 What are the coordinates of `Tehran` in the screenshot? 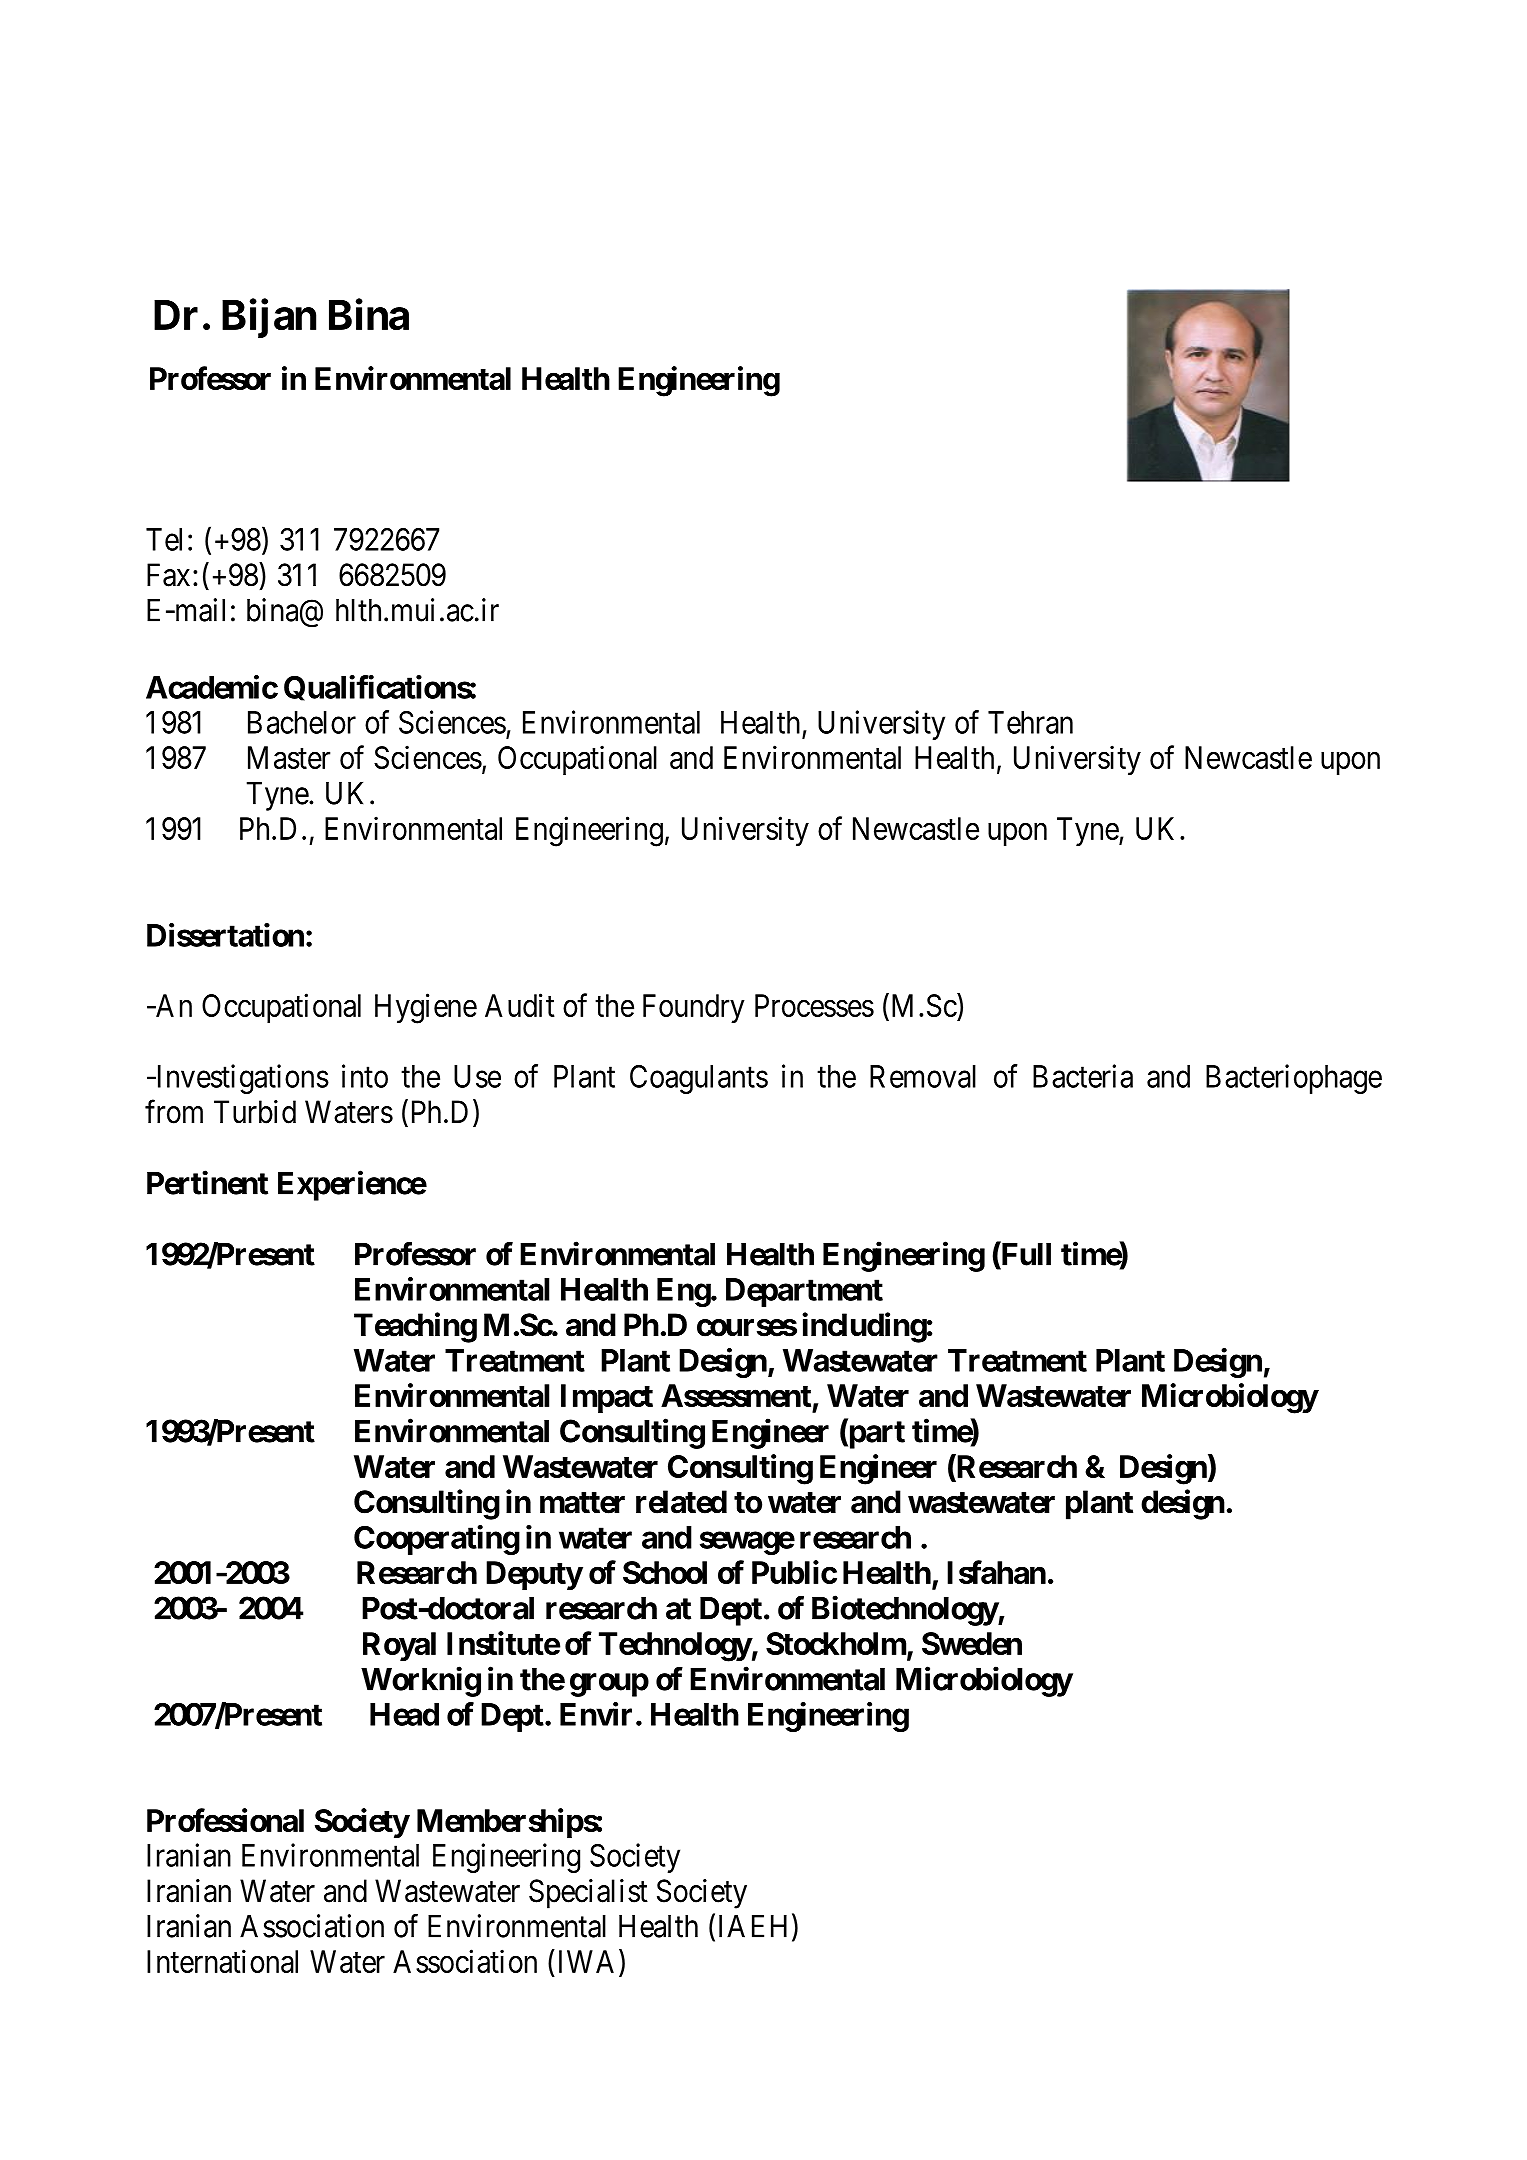 It's located at (1030, 722).
